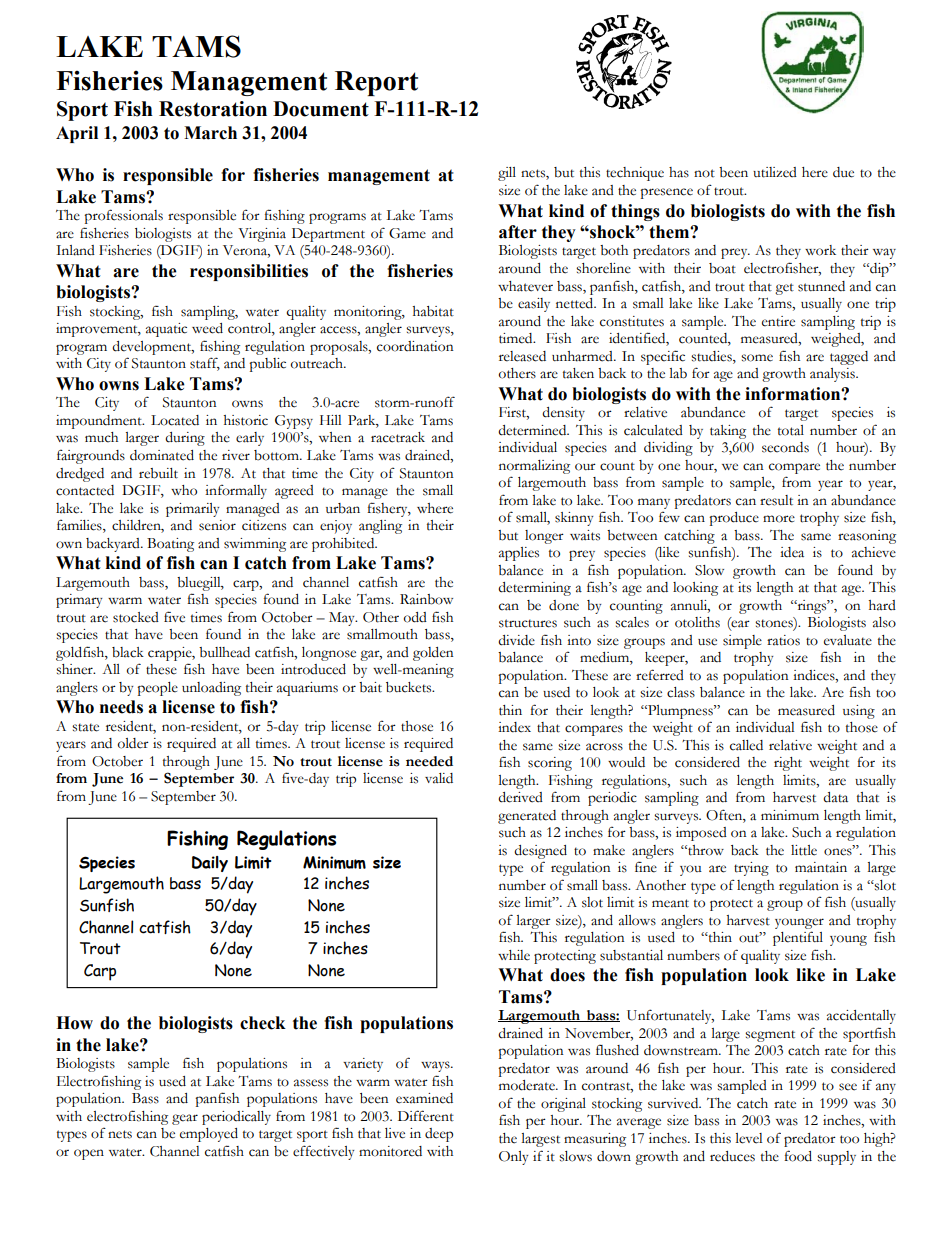  What do you see at coordinates (205, 364) in the document?
I see `staff` at bounding box center [205, 364].
